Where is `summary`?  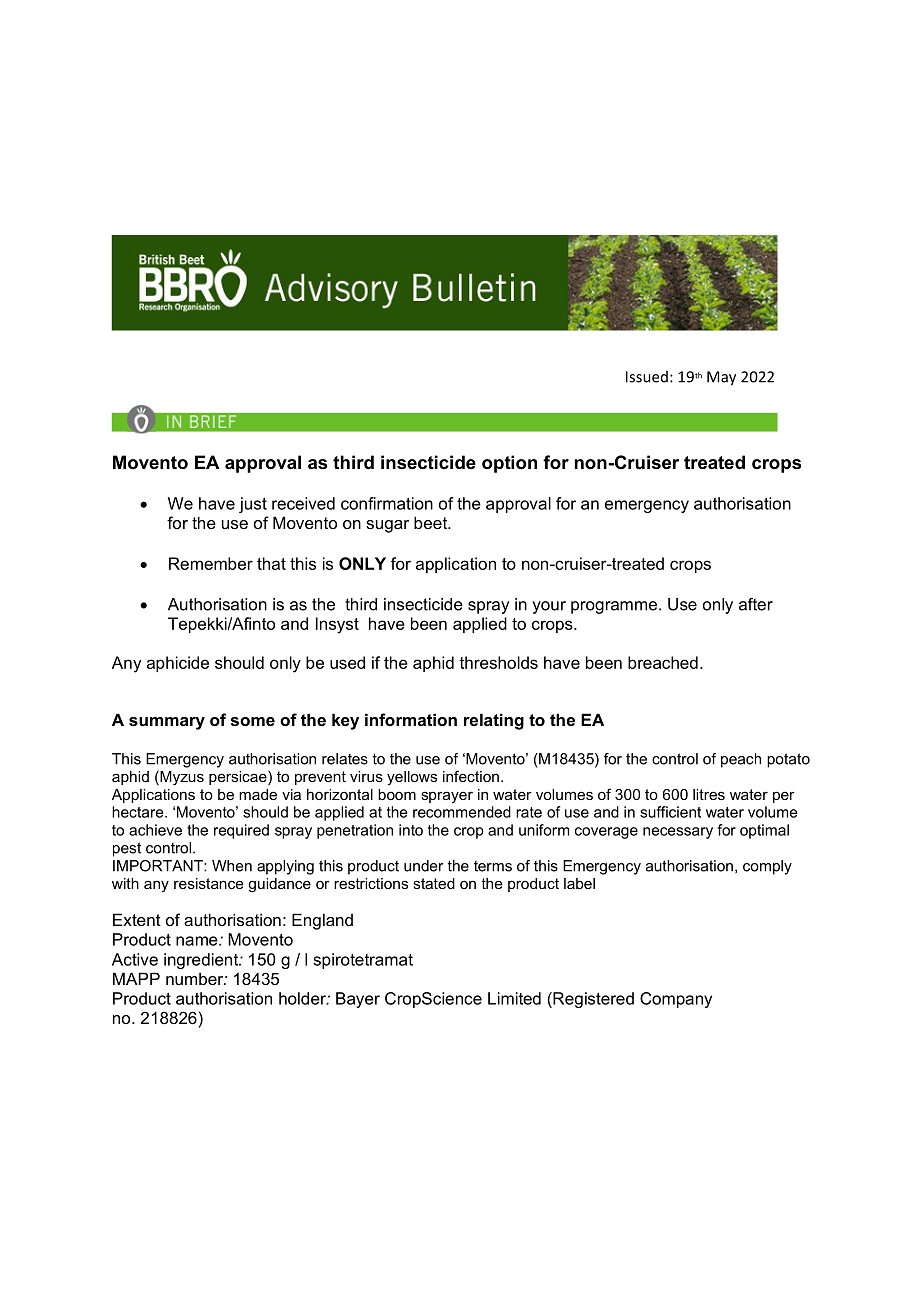
summary is located at coordinates (167, 723).
